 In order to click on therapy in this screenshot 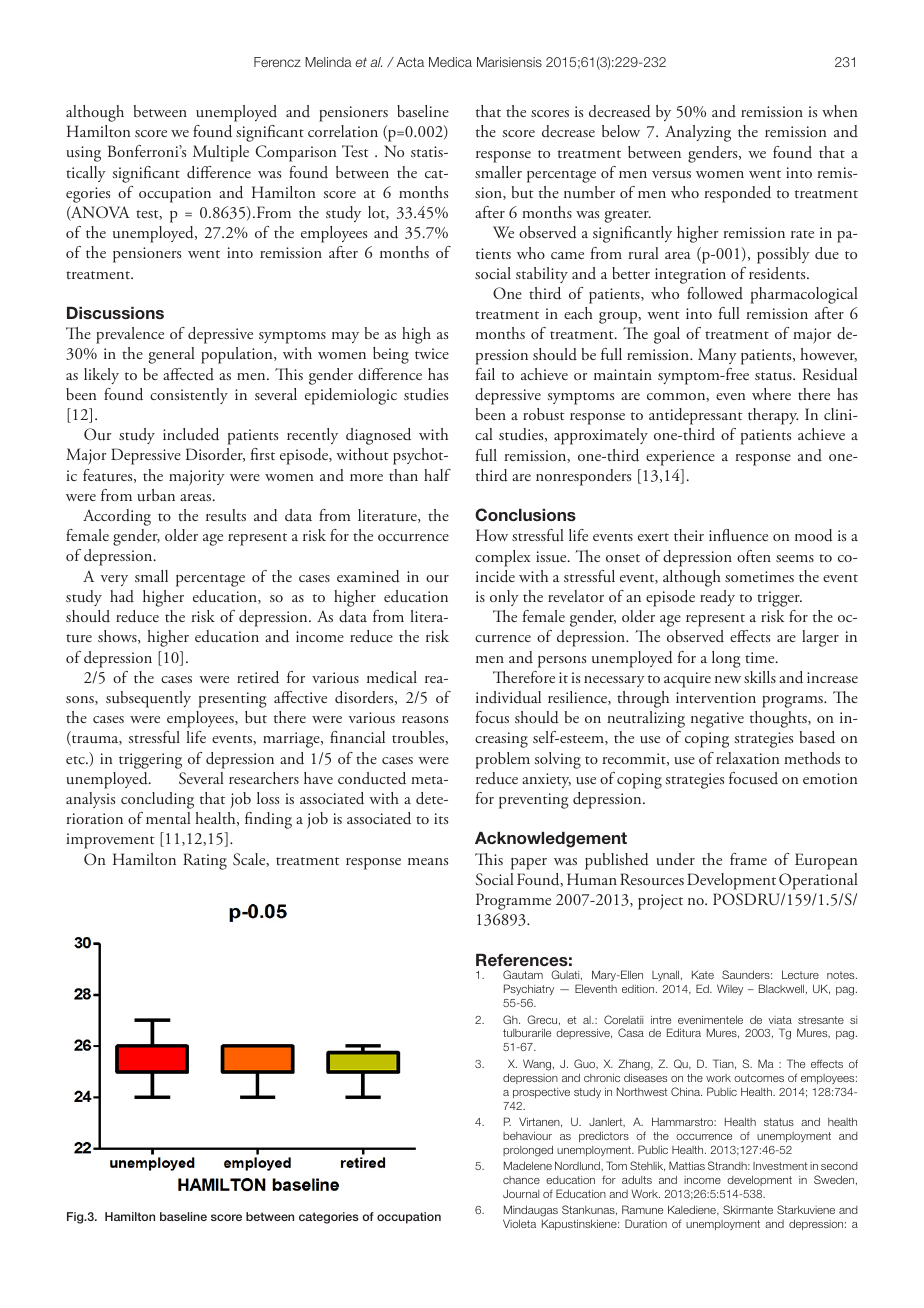, I will do `click(773, 416)`.
